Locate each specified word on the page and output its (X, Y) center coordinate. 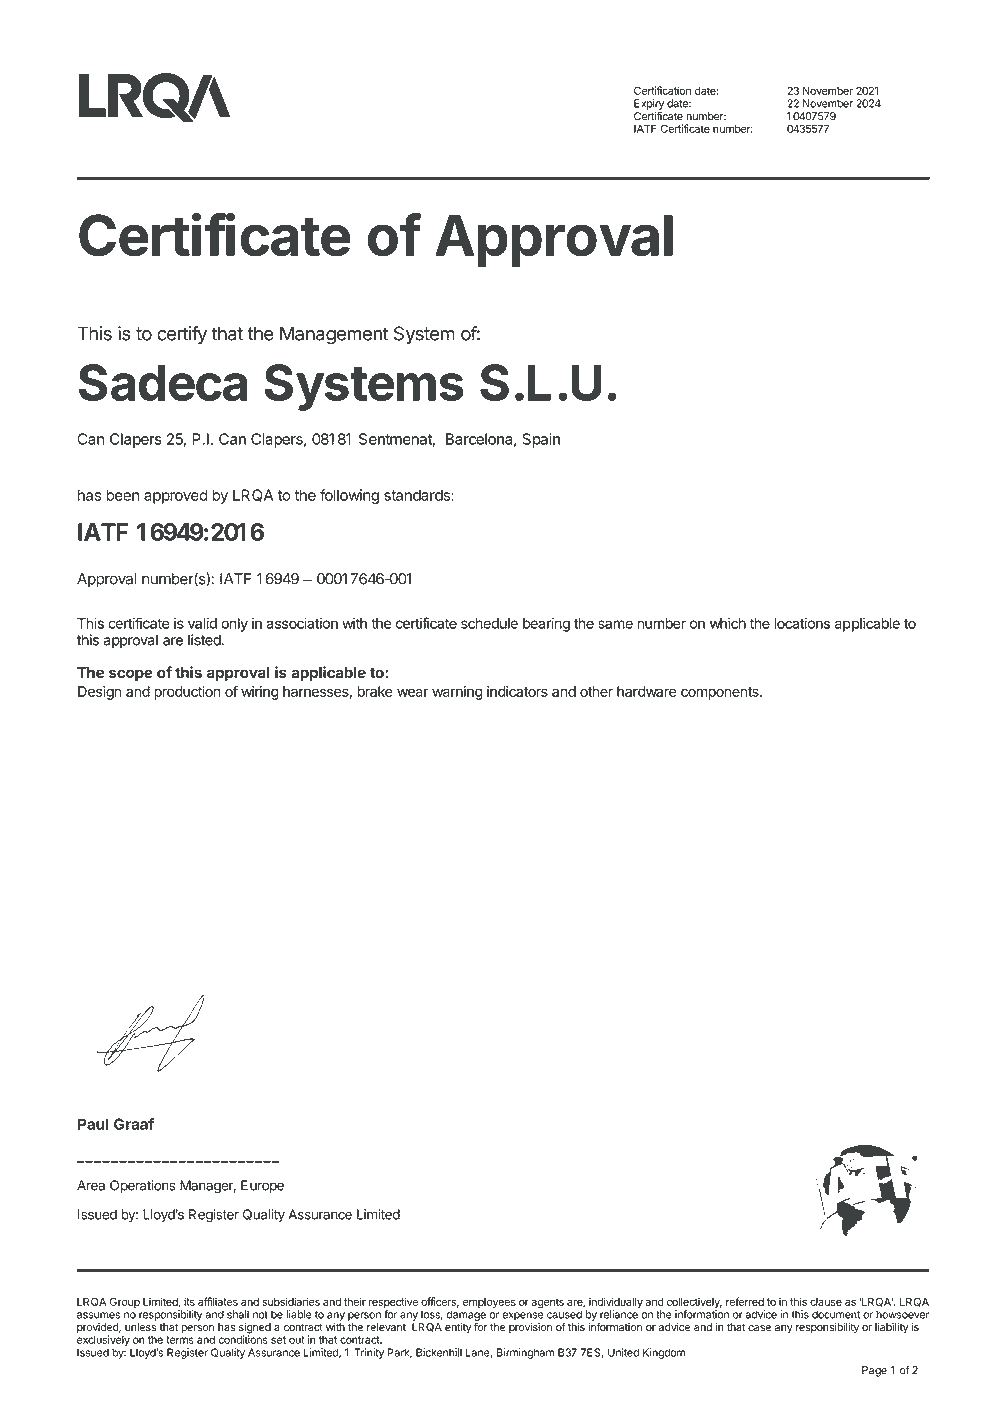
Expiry (649, 105)
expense (523, 1316)
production (187, 693)
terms (180, 1340)
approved (175, 496)
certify (182, 335)
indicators (517, 691)
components (721, 693)
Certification (662, 90)
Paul (93, 1124)
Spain (541, 440)
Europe (262, 1186)
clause (826, 1302)
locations (802, 623)
